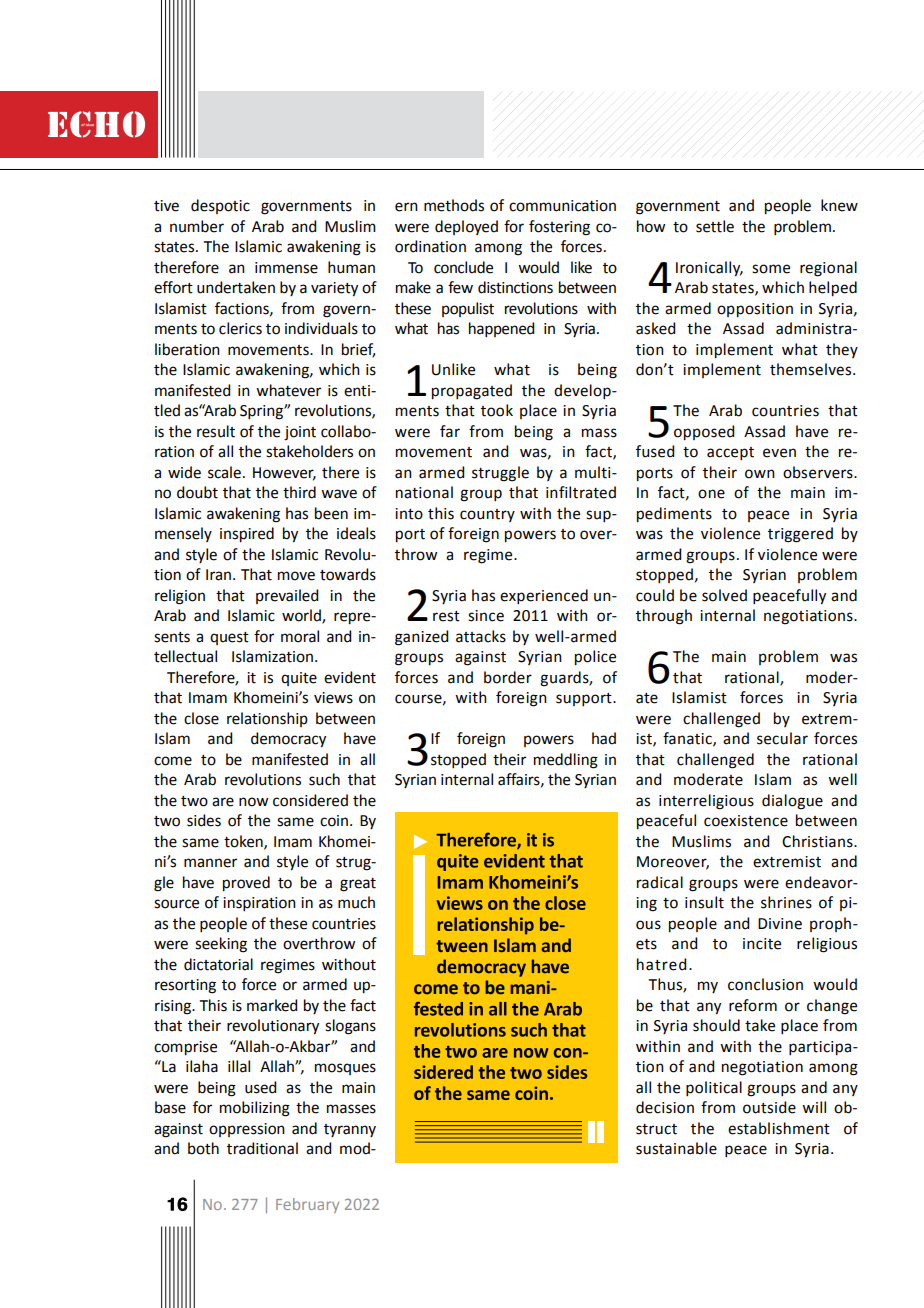 The width and height of the page is (924, 1308). Describe the element at coordinates (746, 821) in the page. I see `coexistence` at that location.
